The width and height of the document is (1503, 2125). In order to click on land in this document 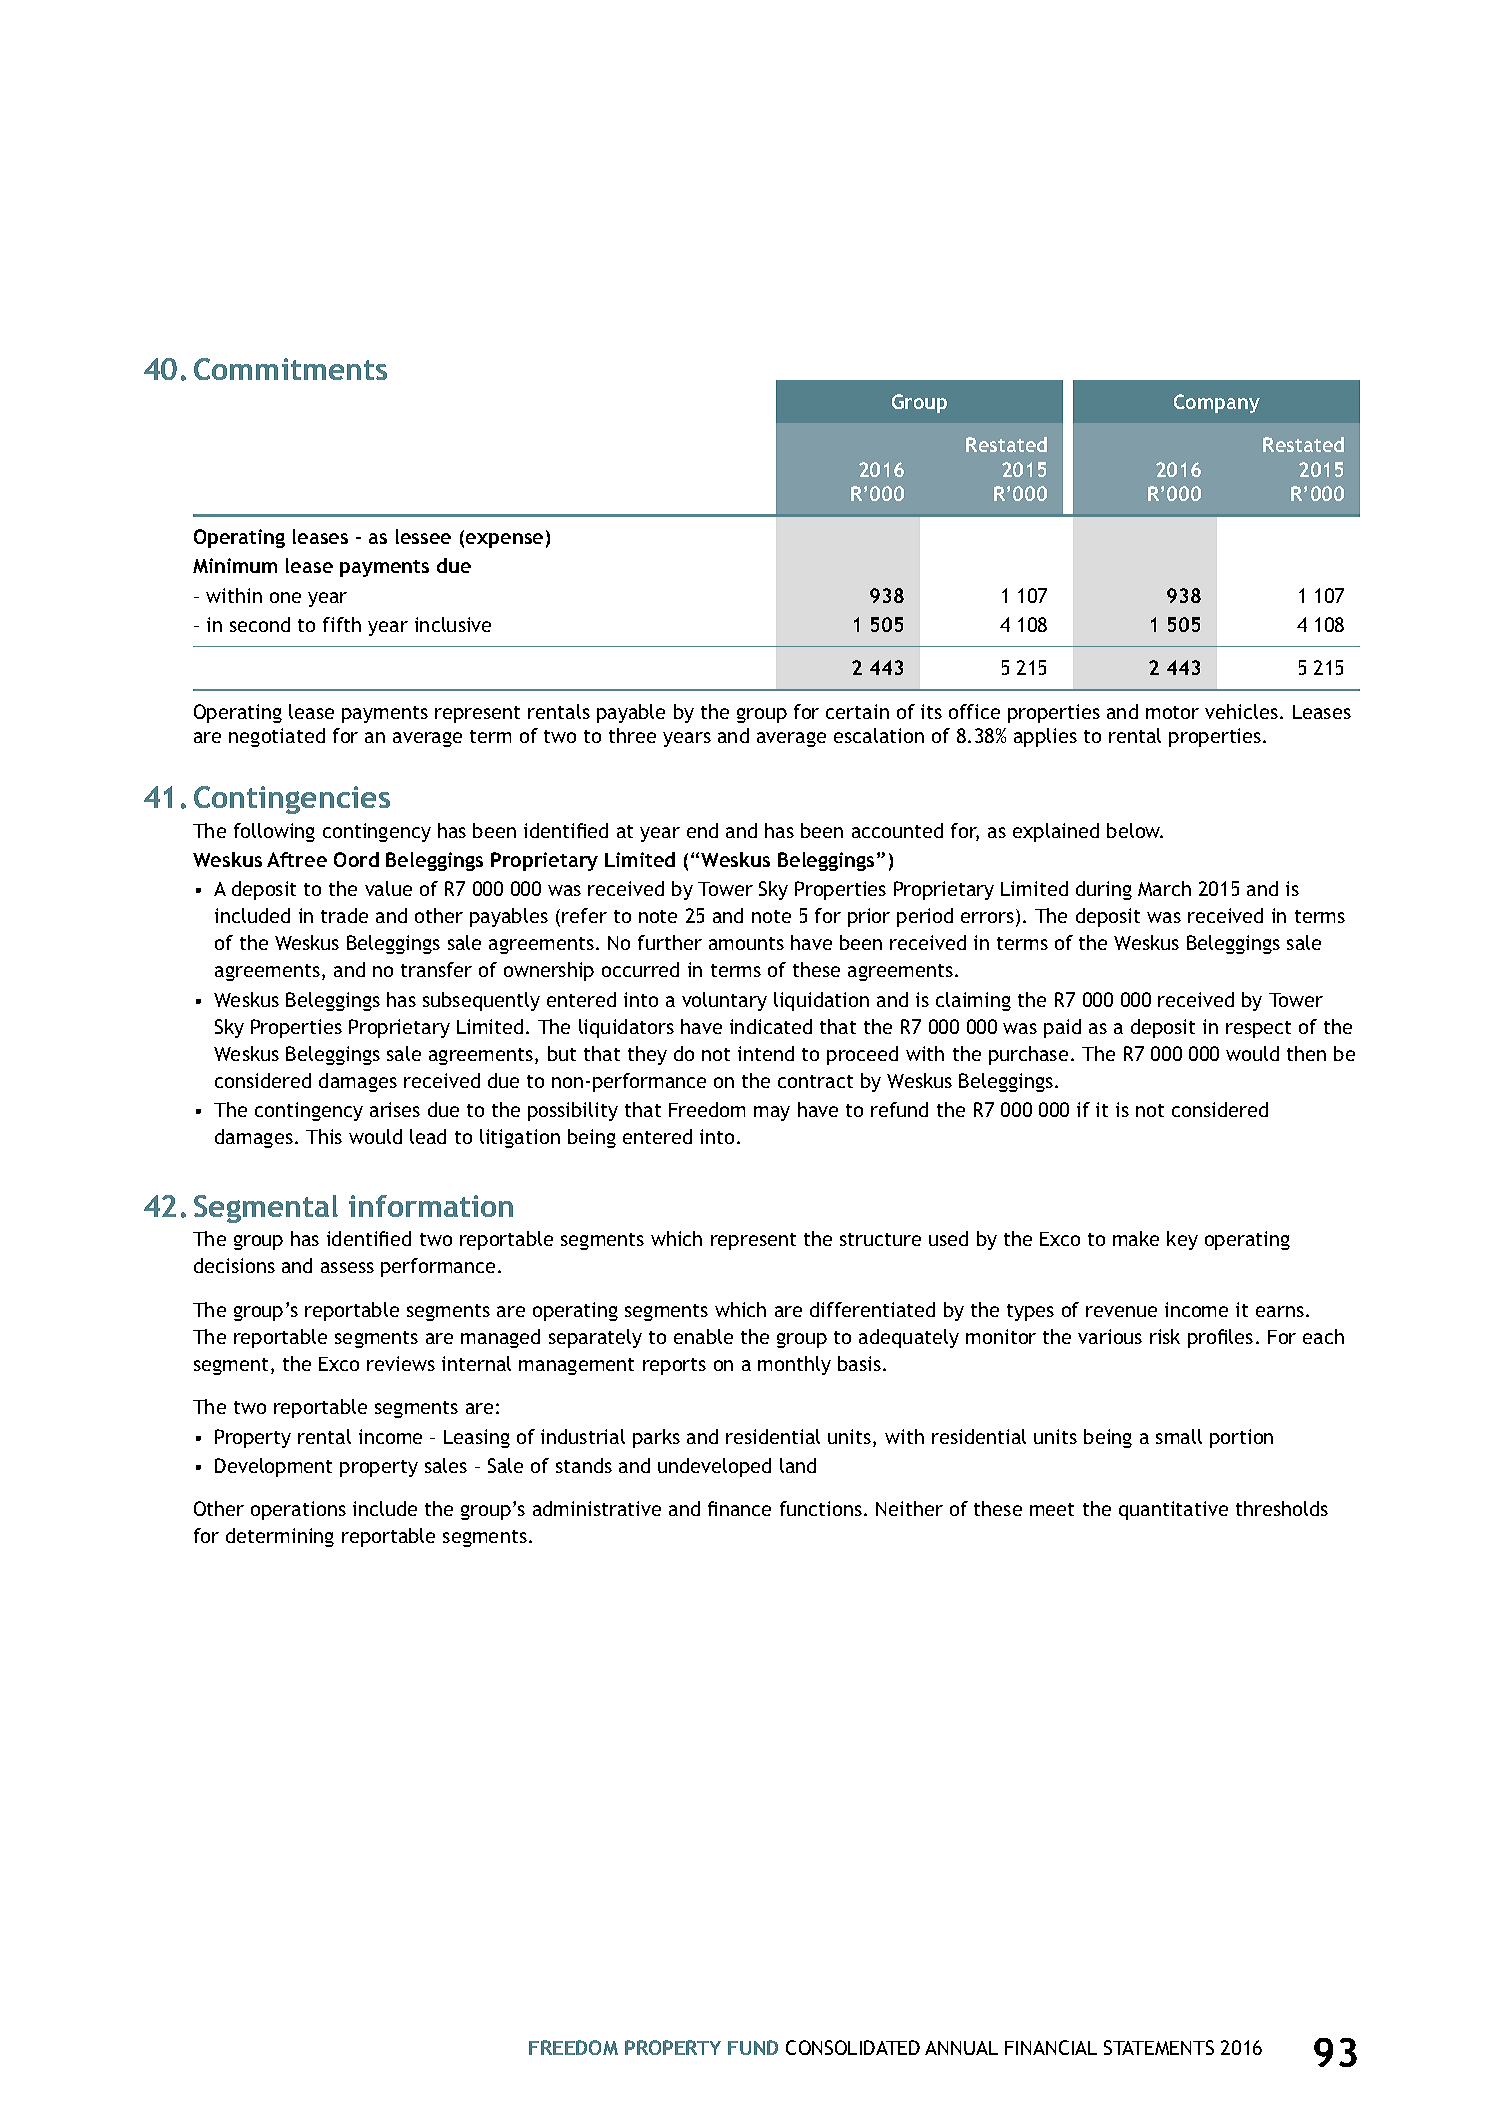, I will do `click(798, 1465)`.
